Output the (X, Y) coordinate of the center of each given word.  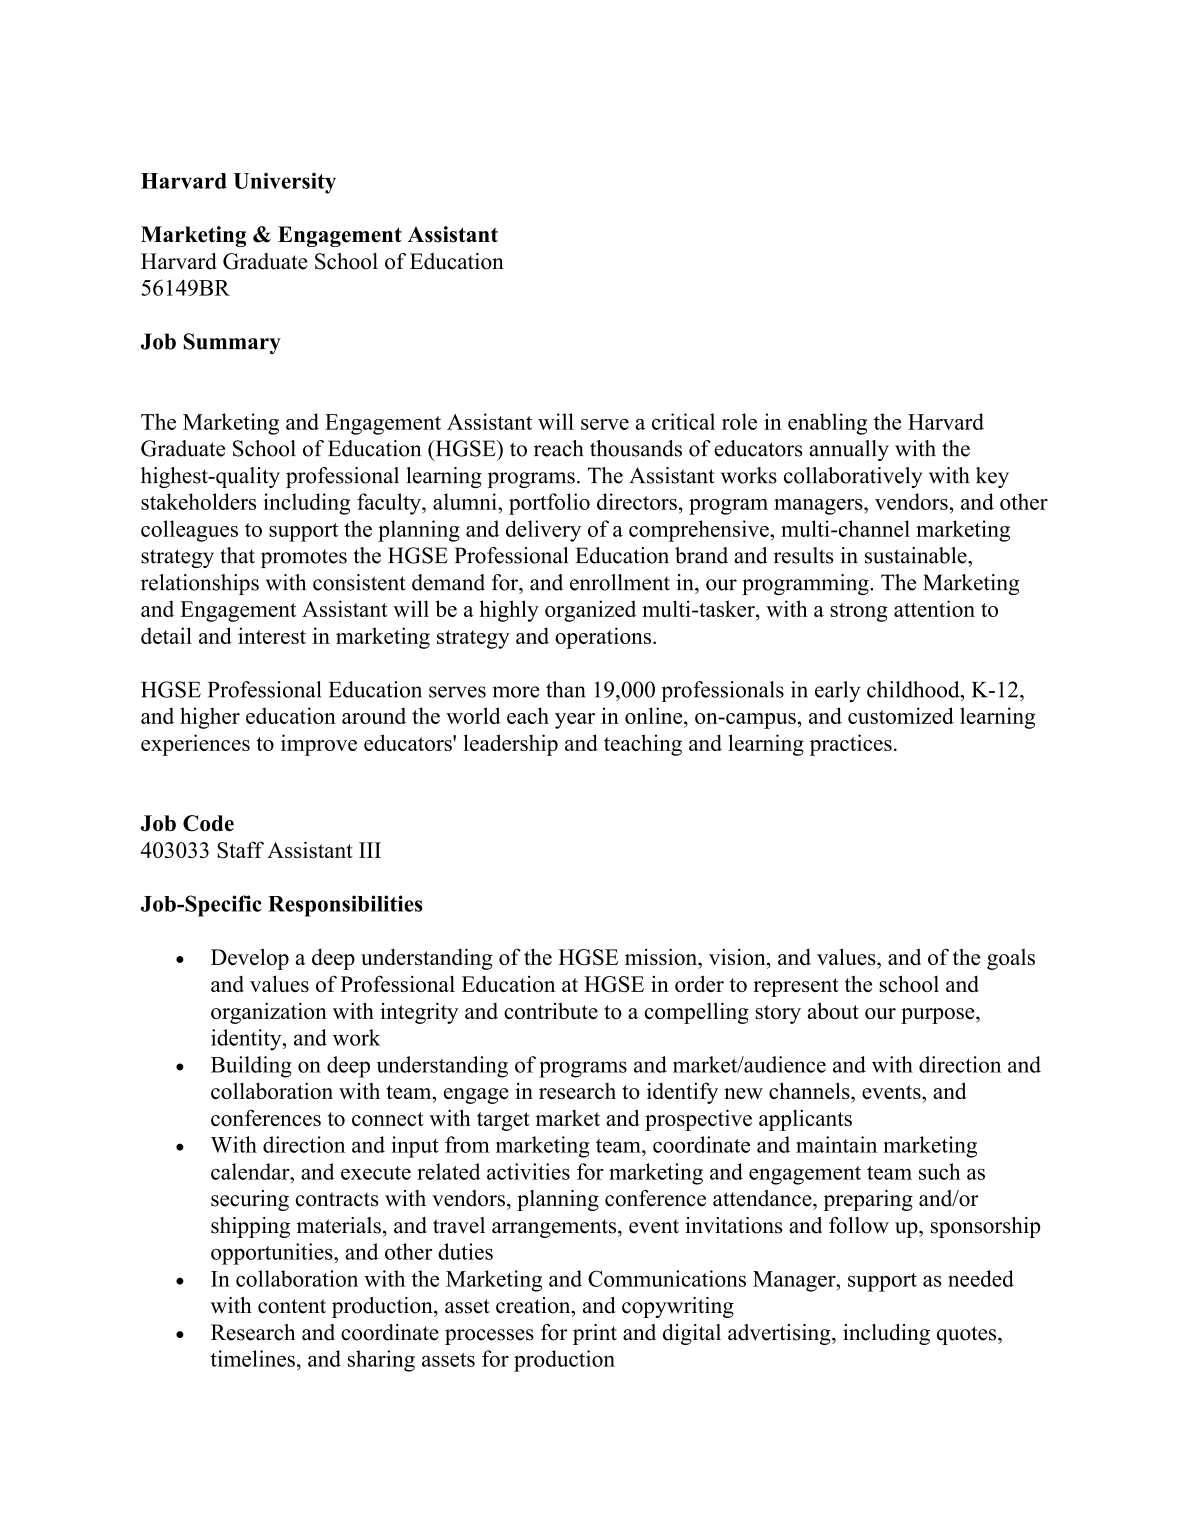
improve (319, 745)
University (285, 183)
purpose (939, 1016)
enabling (827, 424)
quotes (968, 1335)
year (575, 721)
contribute (551, 1011)
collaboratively (853, 477)
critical (683, 421)
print (595, 1334)
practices (851, 745)
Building (251, 1067)
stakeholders (198, 501)
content (292, 1306)
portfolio (549, 504)
